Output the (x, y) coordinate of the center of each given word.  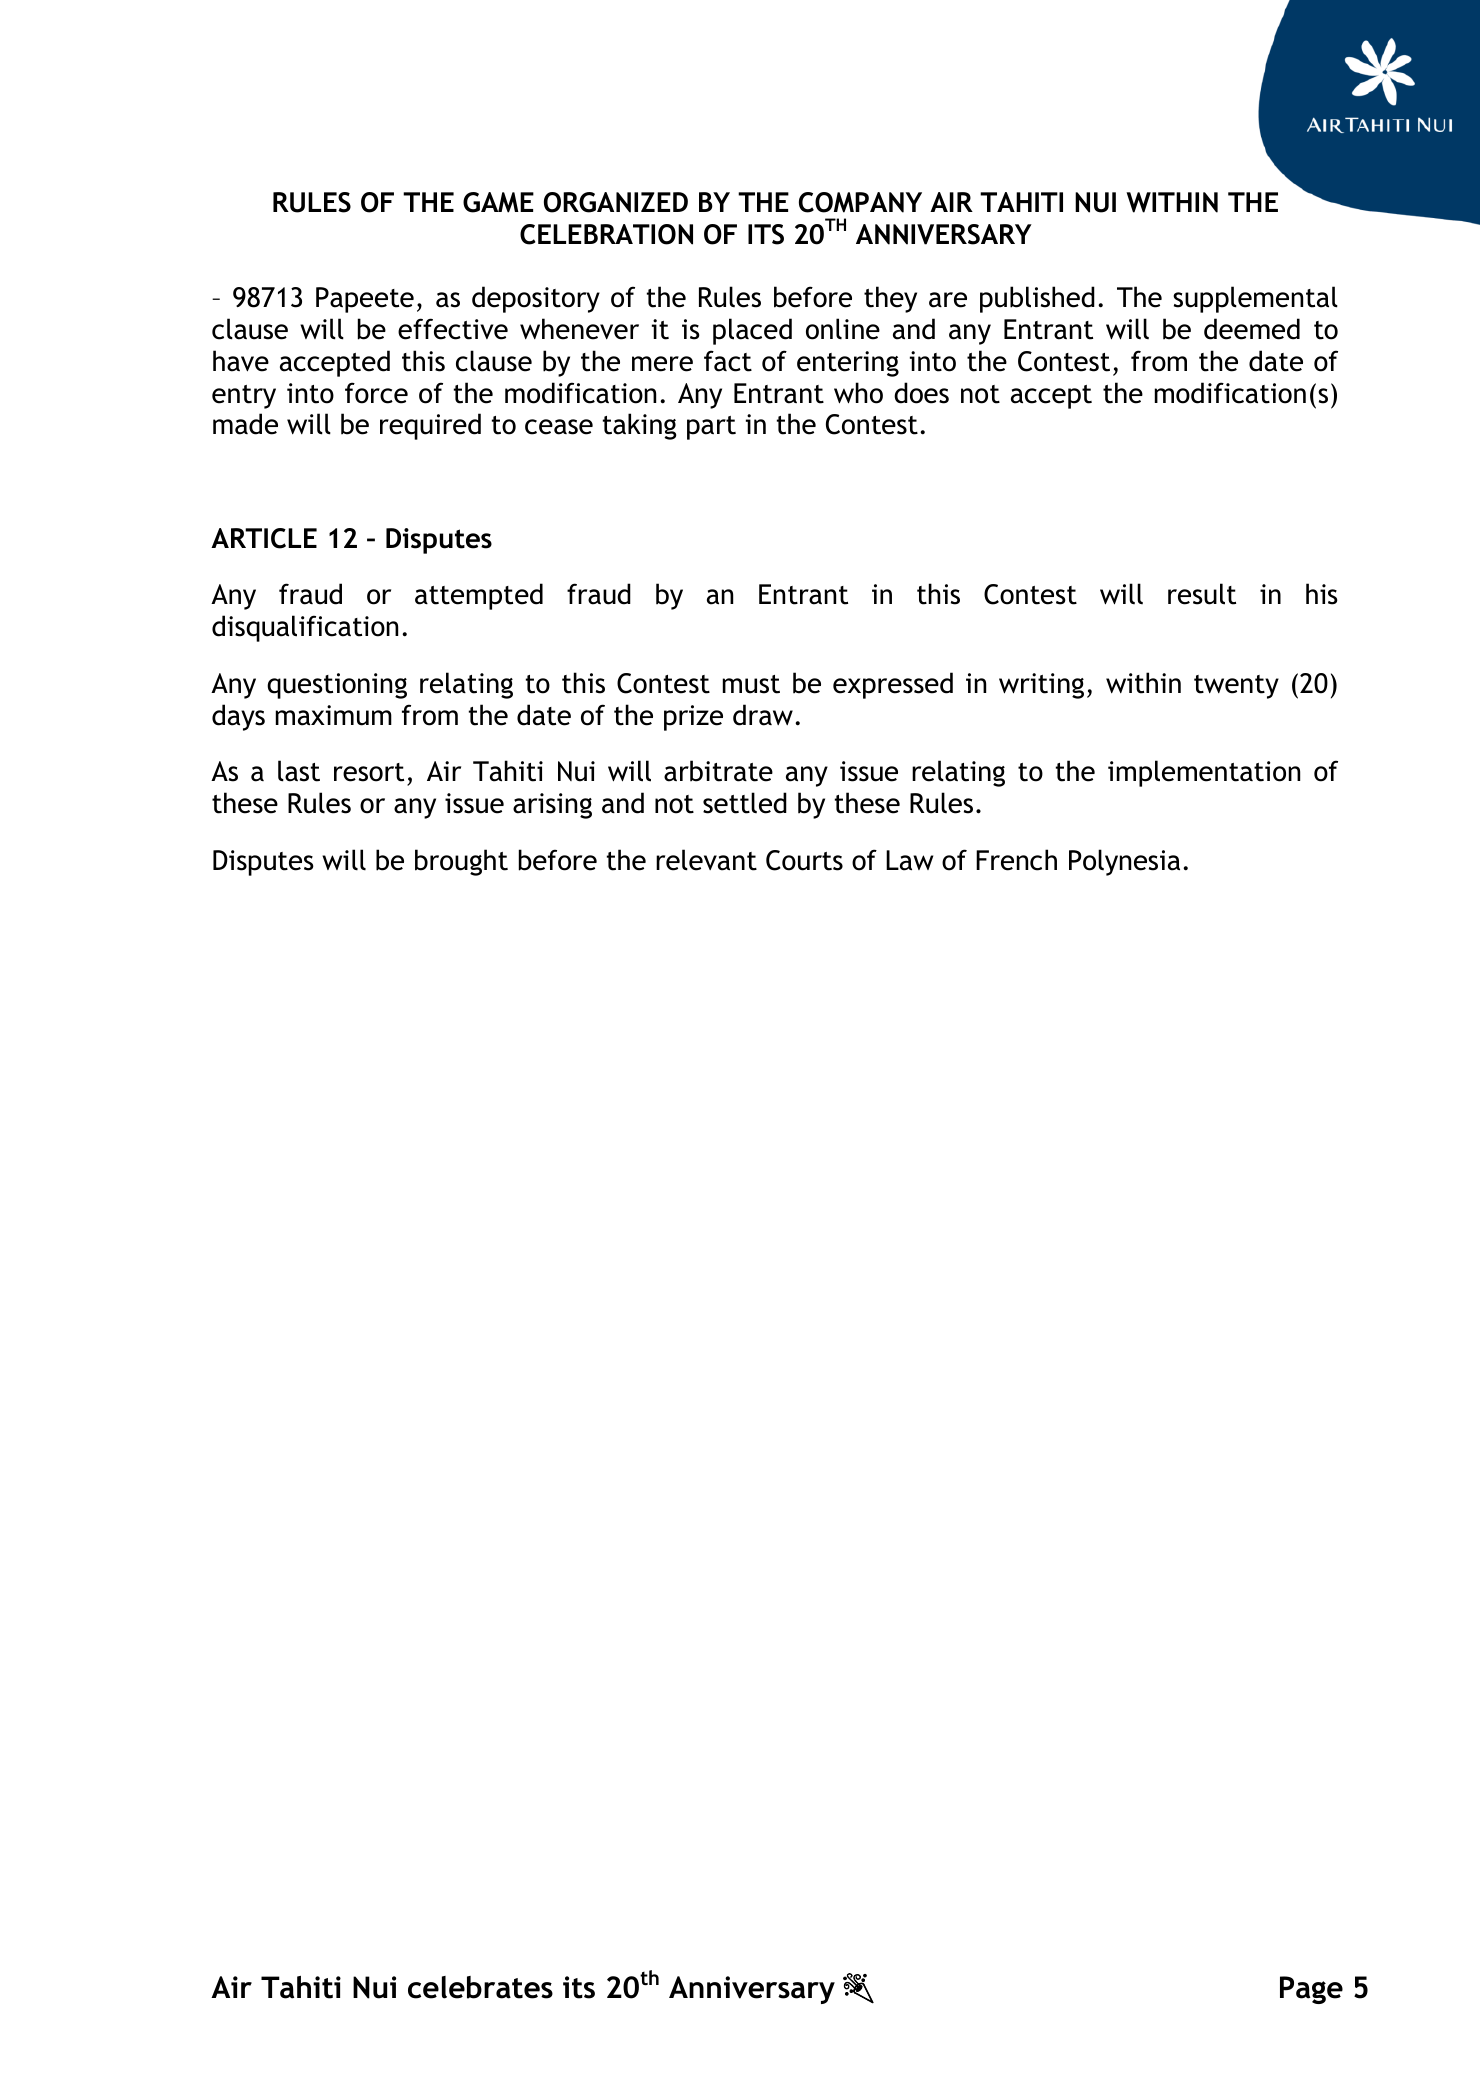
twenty (1236, 687)
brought (461, 862)
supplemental (1255, 299)
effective (453, 329)
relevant (706, 860)
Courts (804, 860)
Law (909, 860)
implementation (1204, 773)
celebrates (480, 1987)
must (751, 684)
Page (1311, 1990)
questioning (337, 686)
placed (752, 331)
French (1016, 860)
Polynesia (1124, 862)
